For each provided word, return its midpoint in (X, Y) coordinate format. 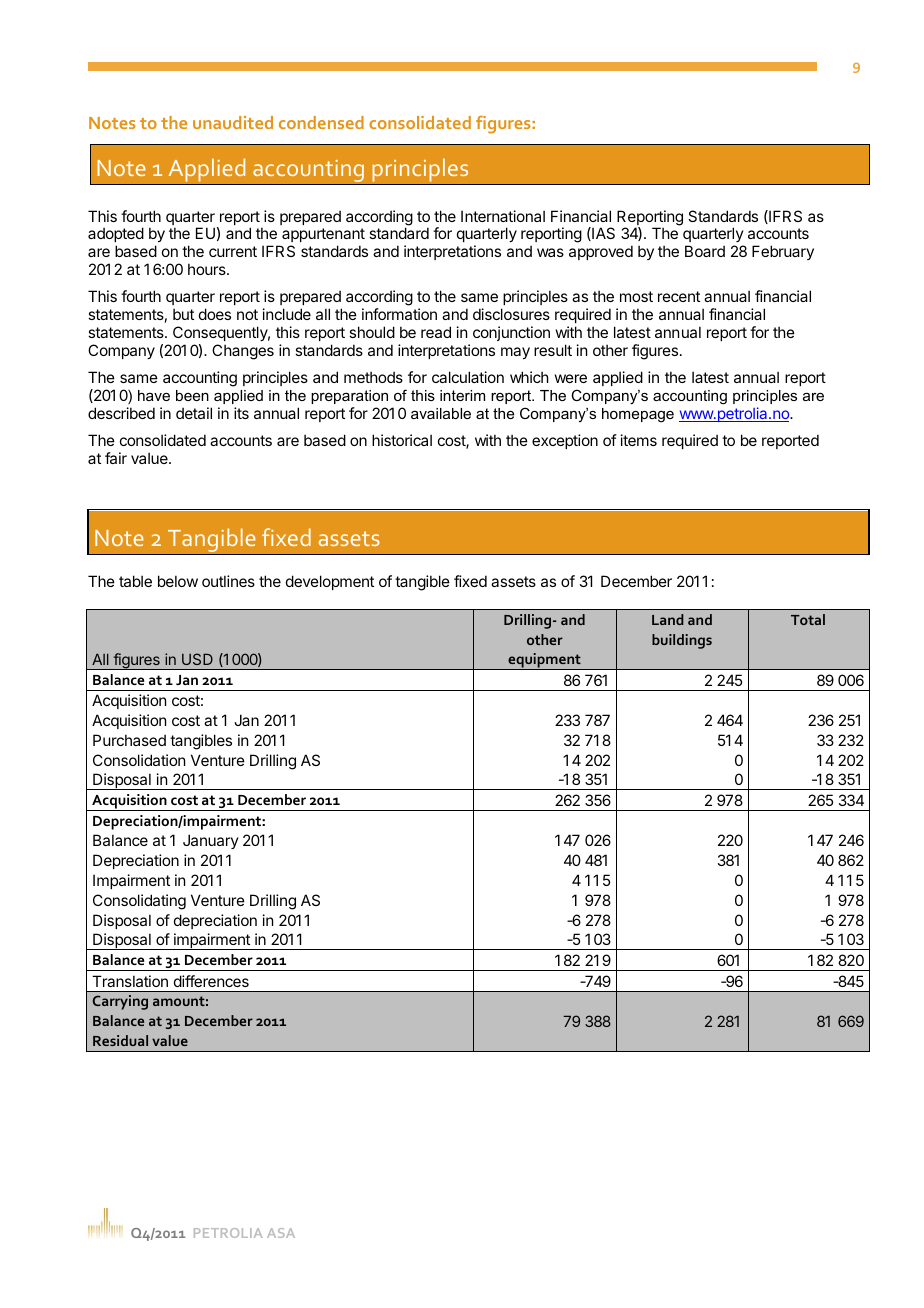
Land (668, 619)
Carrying (120, 1002)
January (211, 841)
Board (705, 251)
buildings (682, 641)
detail (194, 413)
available (441, 413)
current (233, 251)
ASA (281, 1233)
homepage (638, 415)
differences (211, 981)
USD (197, 659)
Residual (120, 1040)
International (503, 216)
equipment (544, 661)
